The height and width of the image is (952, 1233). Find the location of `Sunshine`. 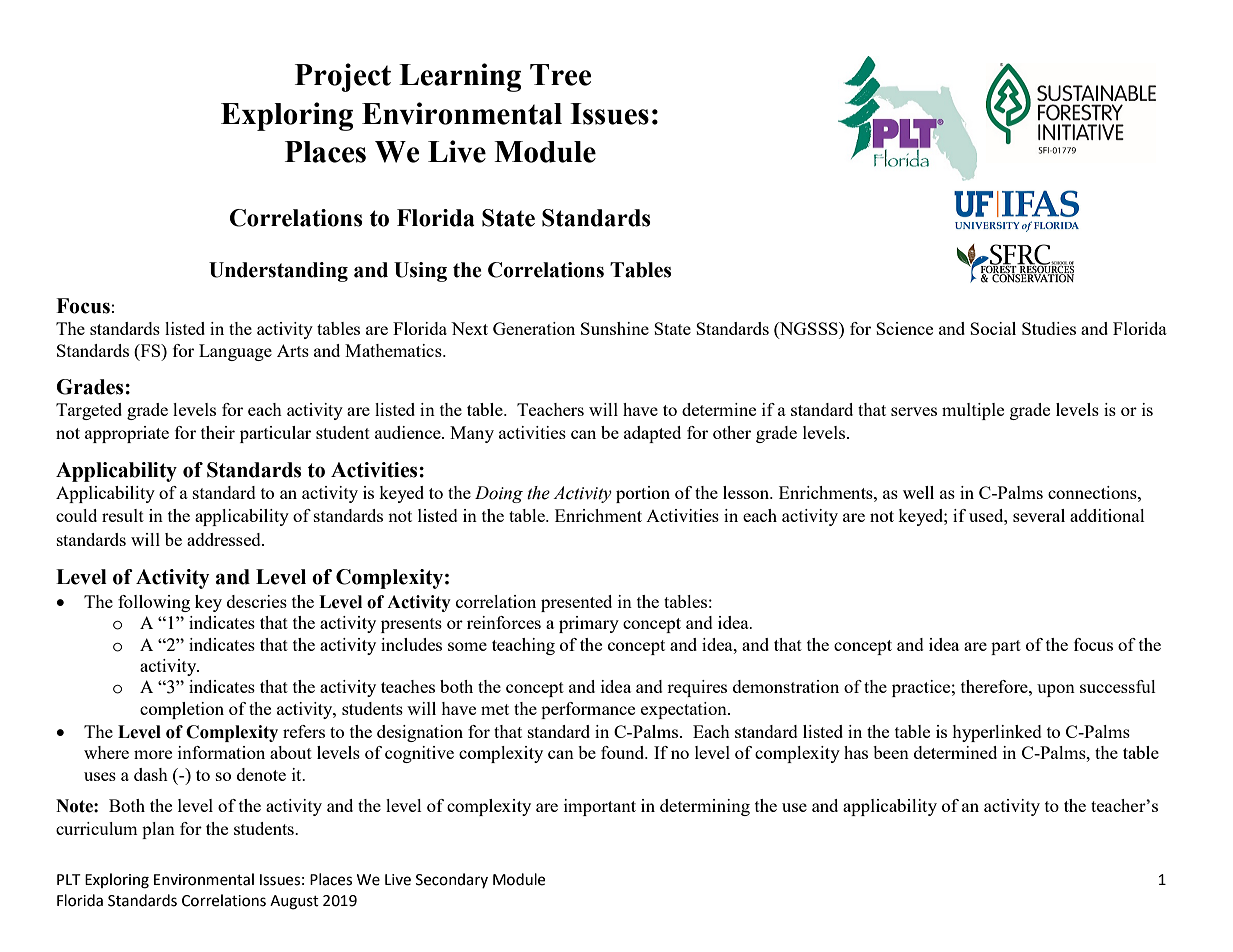

Sunshine is located at coordinates (615, 328).
